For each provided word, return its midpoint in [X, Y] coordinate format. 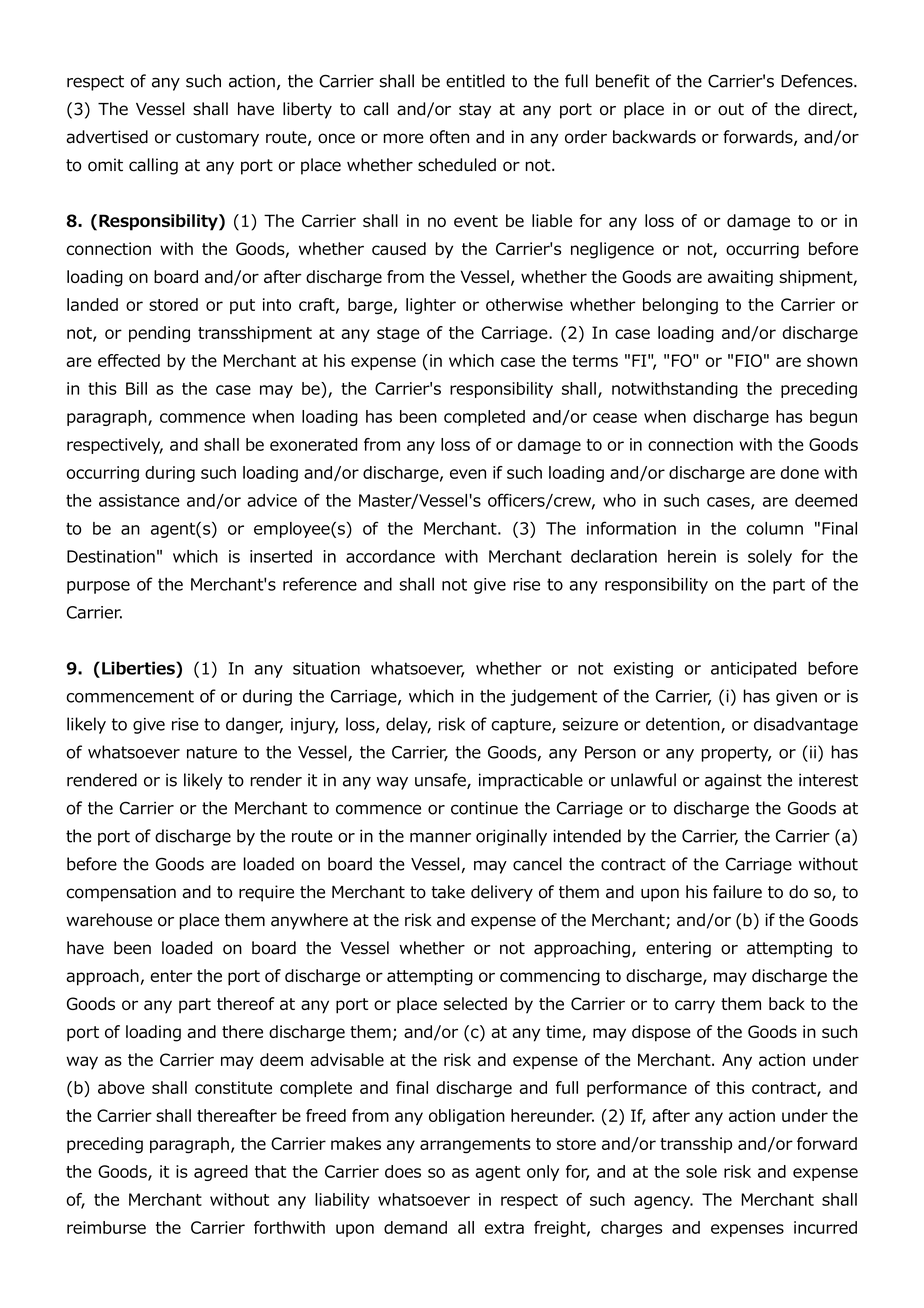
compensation [121, 893]
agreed [221, 1173]
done [800, 472]
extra [504, 1228]
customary [217, 139]
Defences [818, 81]
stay [475, 111]
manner [440, 837]
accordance [390, 556]
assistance [139, 500]
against [733, 781]
